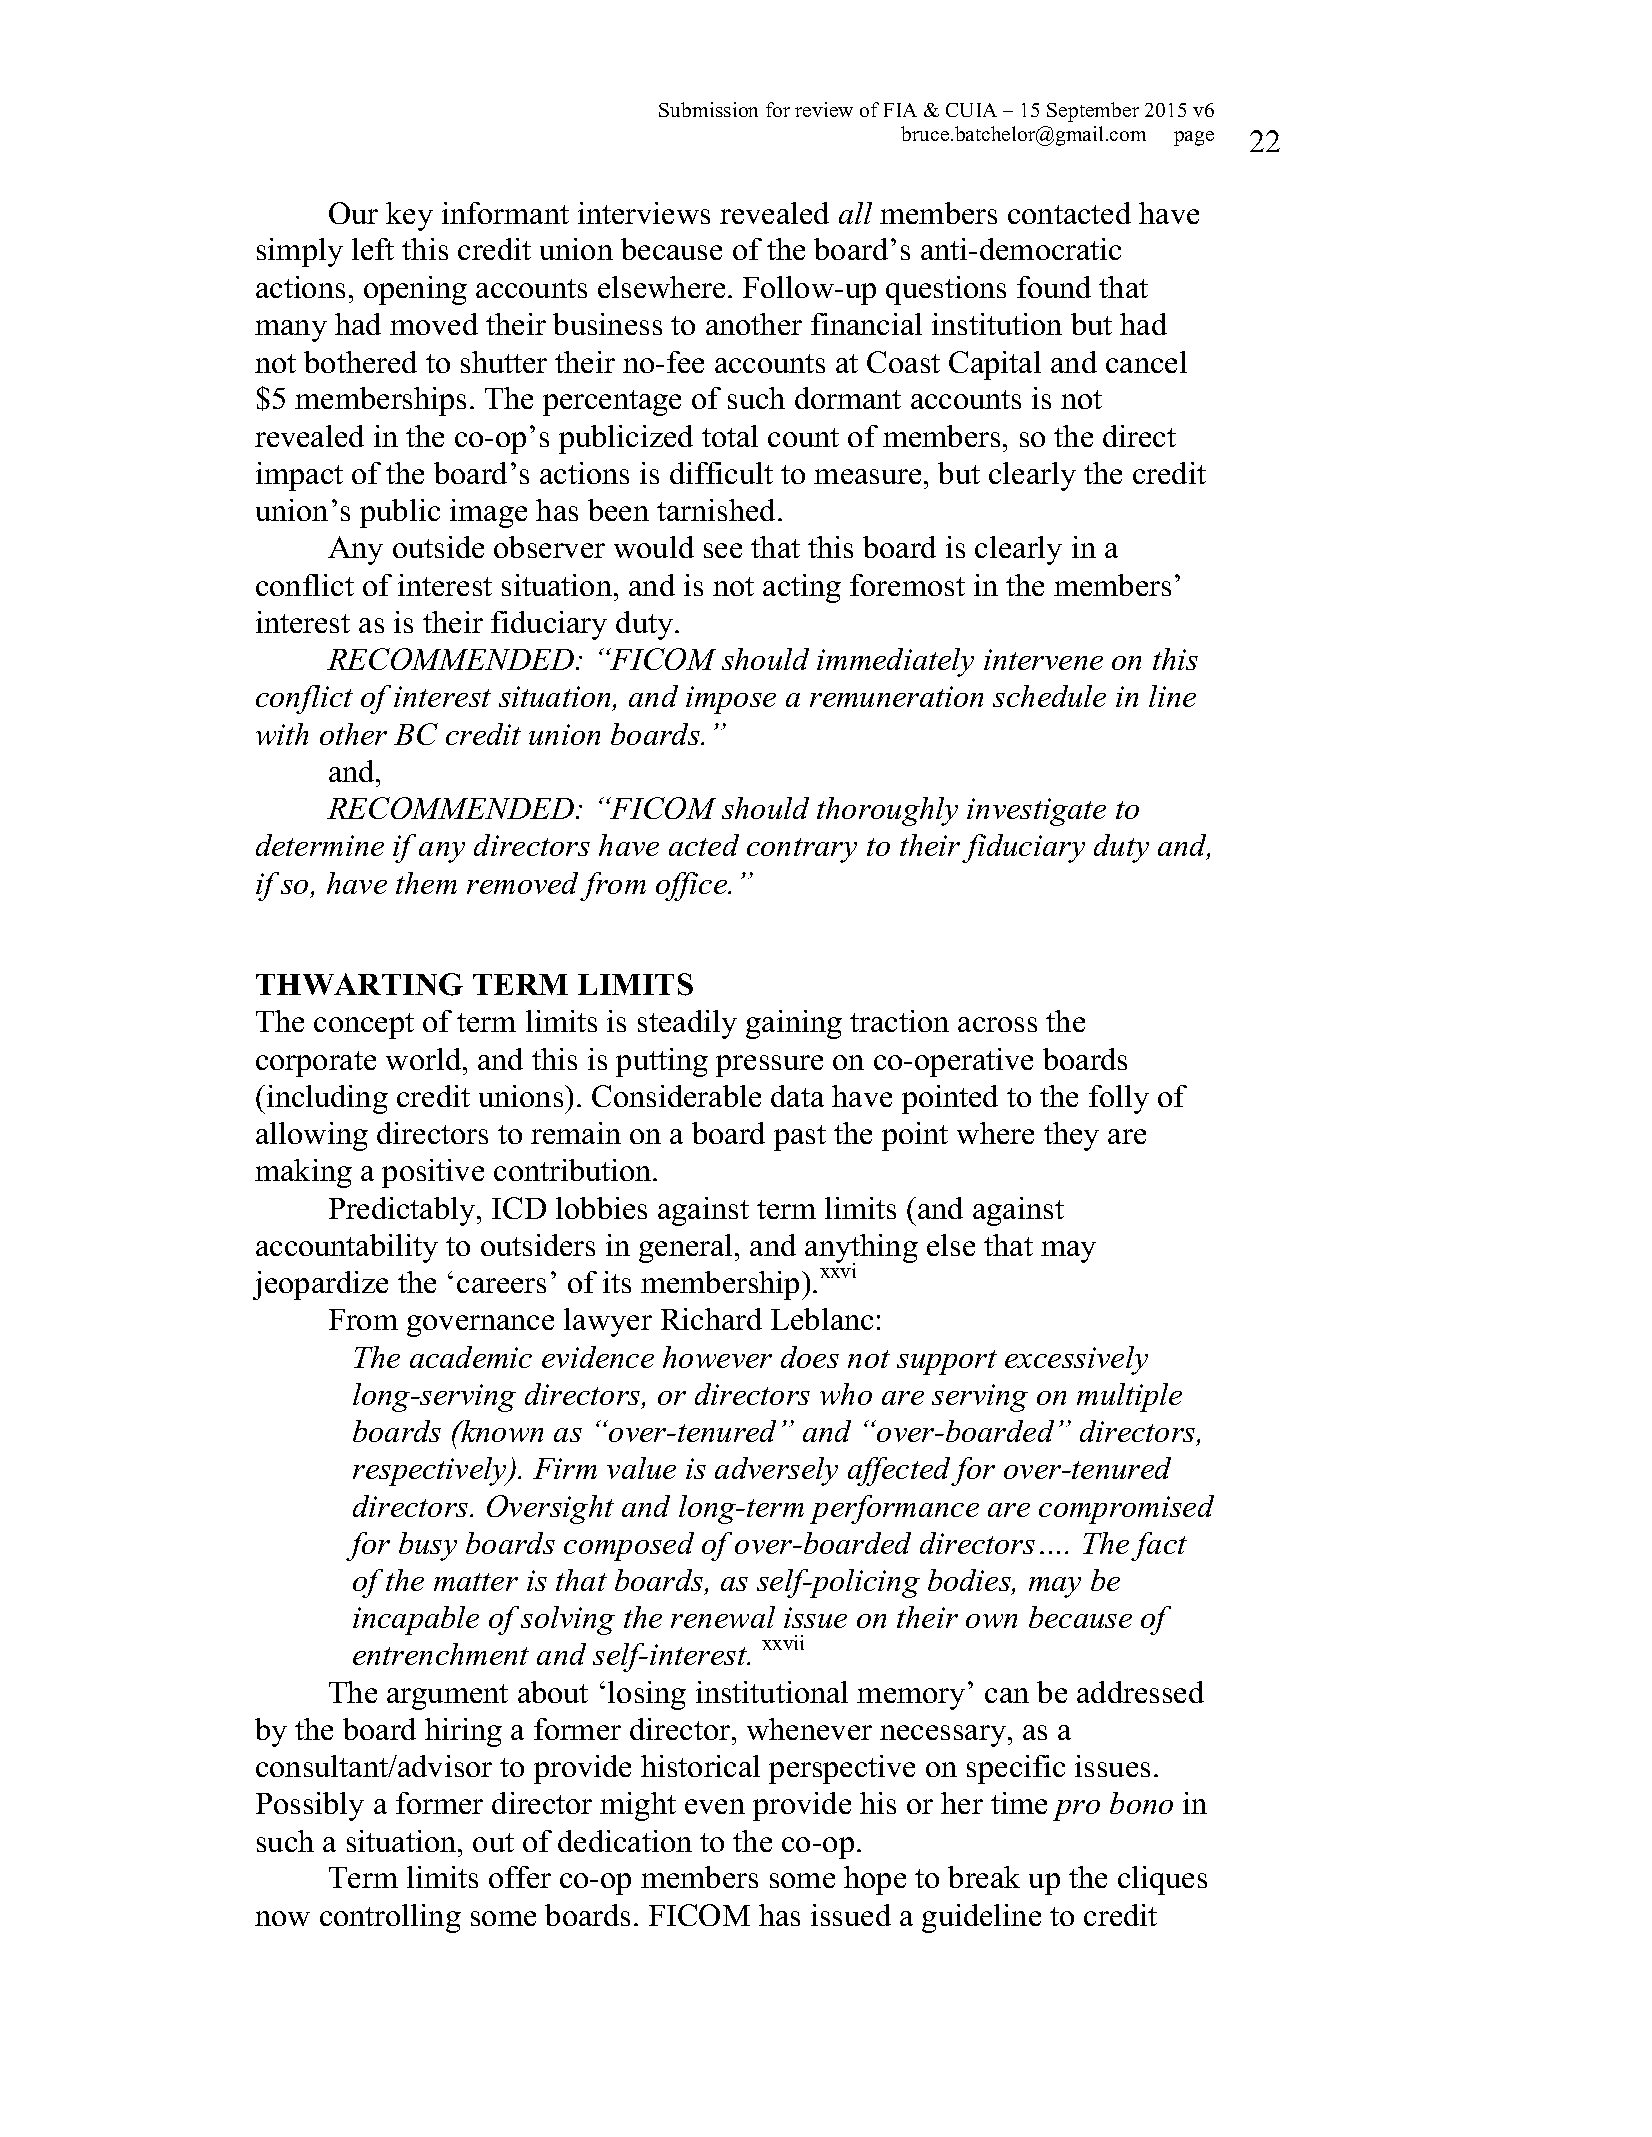 This screenshot has width=1652, height=2137. I want to click on September, so click(1093, 112).
